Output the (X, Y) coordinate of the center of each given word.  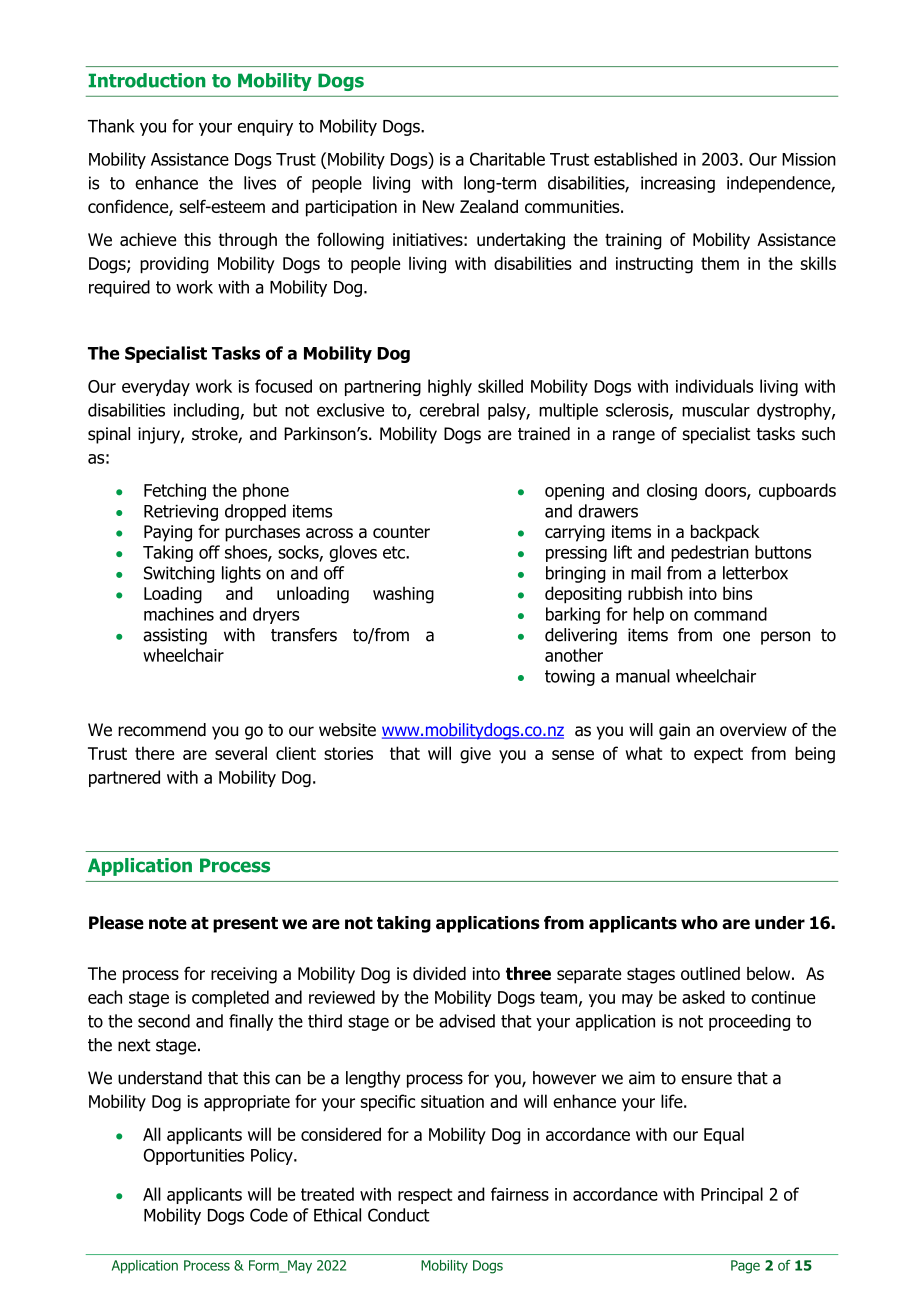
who (699, 923)
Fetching (175, 491)
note (168, 923)
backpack (725, 533)
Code (269, 1215)
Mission (809, 159)
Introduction (147, 80)
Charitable (507, 159)
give (475, 755)
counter (401, 532)
